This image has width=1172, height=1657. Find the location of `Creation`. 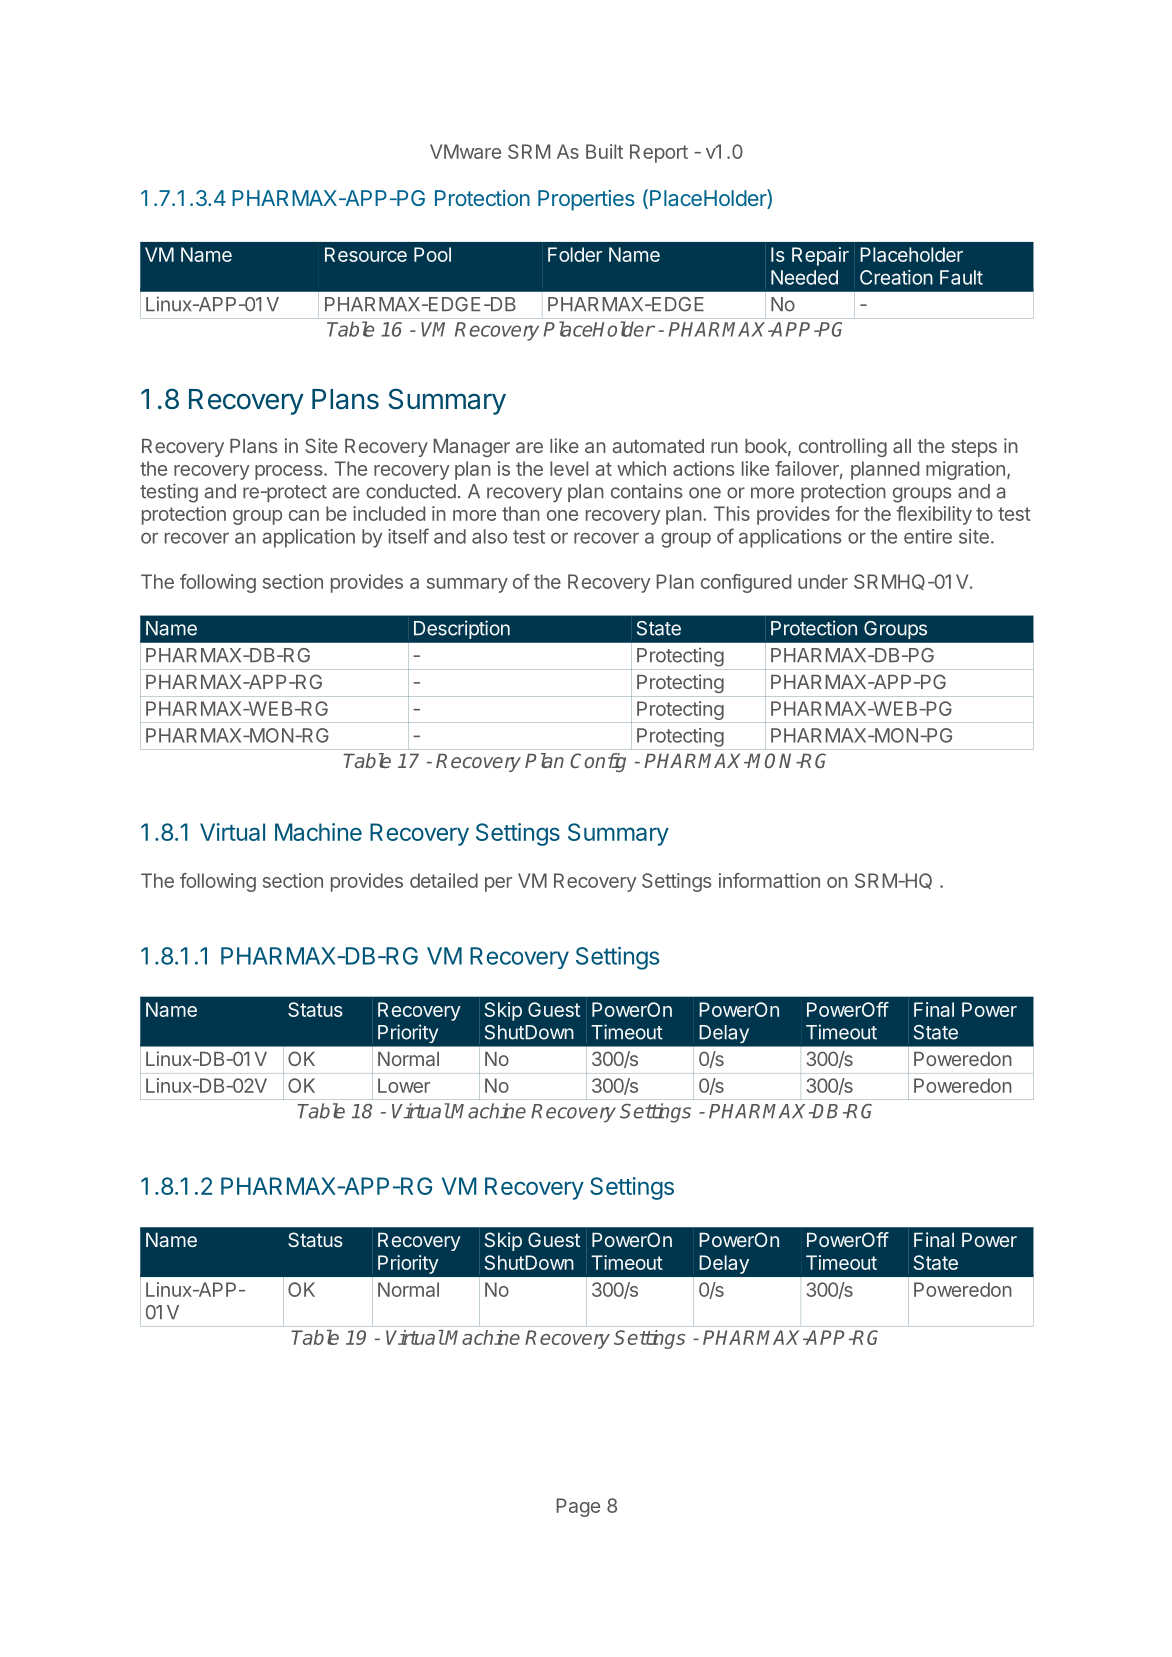

Creation is located at coordinates (896, 277).
